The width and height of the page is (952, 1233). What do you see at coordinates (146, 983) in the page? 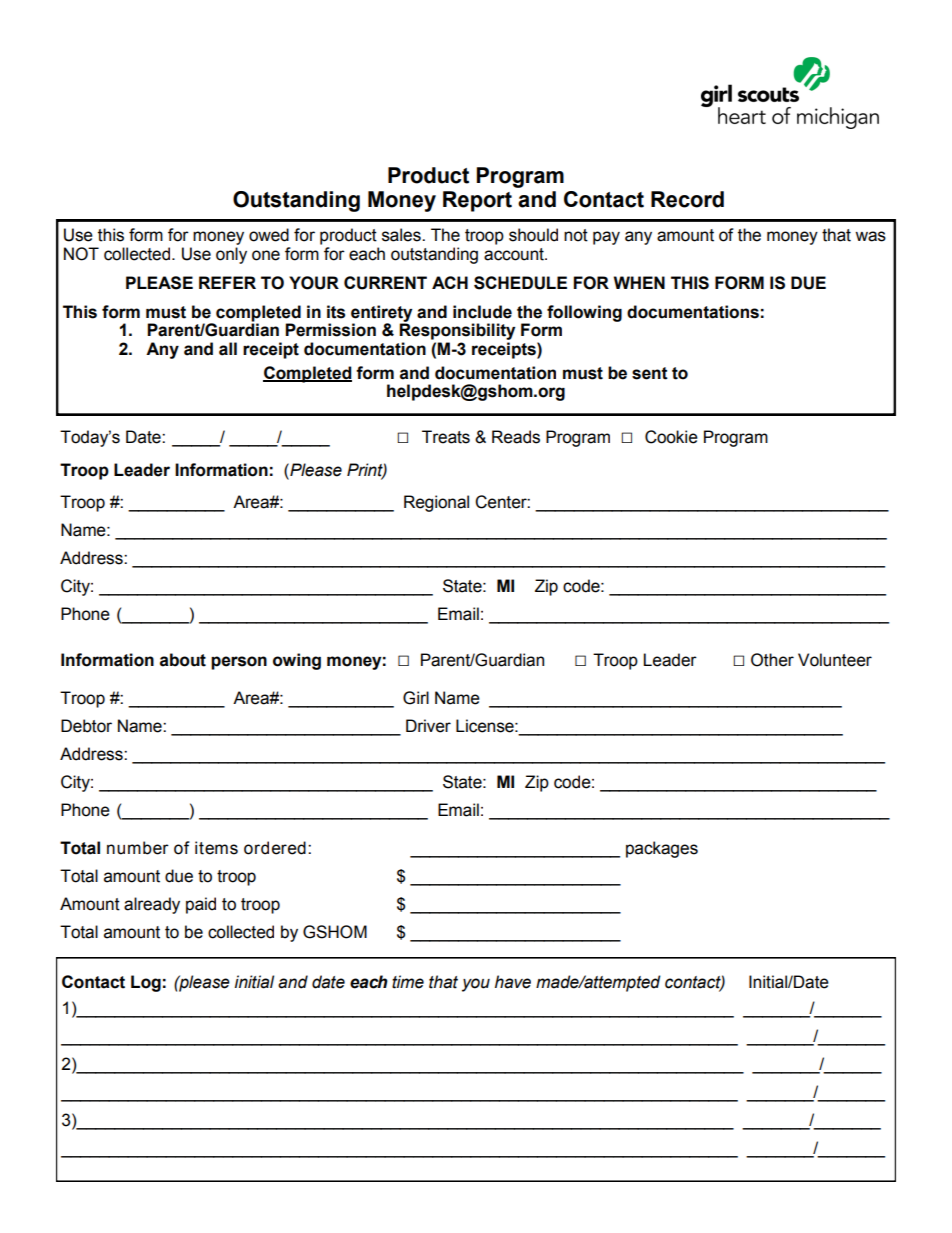
I see `Log` at bounding box center [146, 983].
